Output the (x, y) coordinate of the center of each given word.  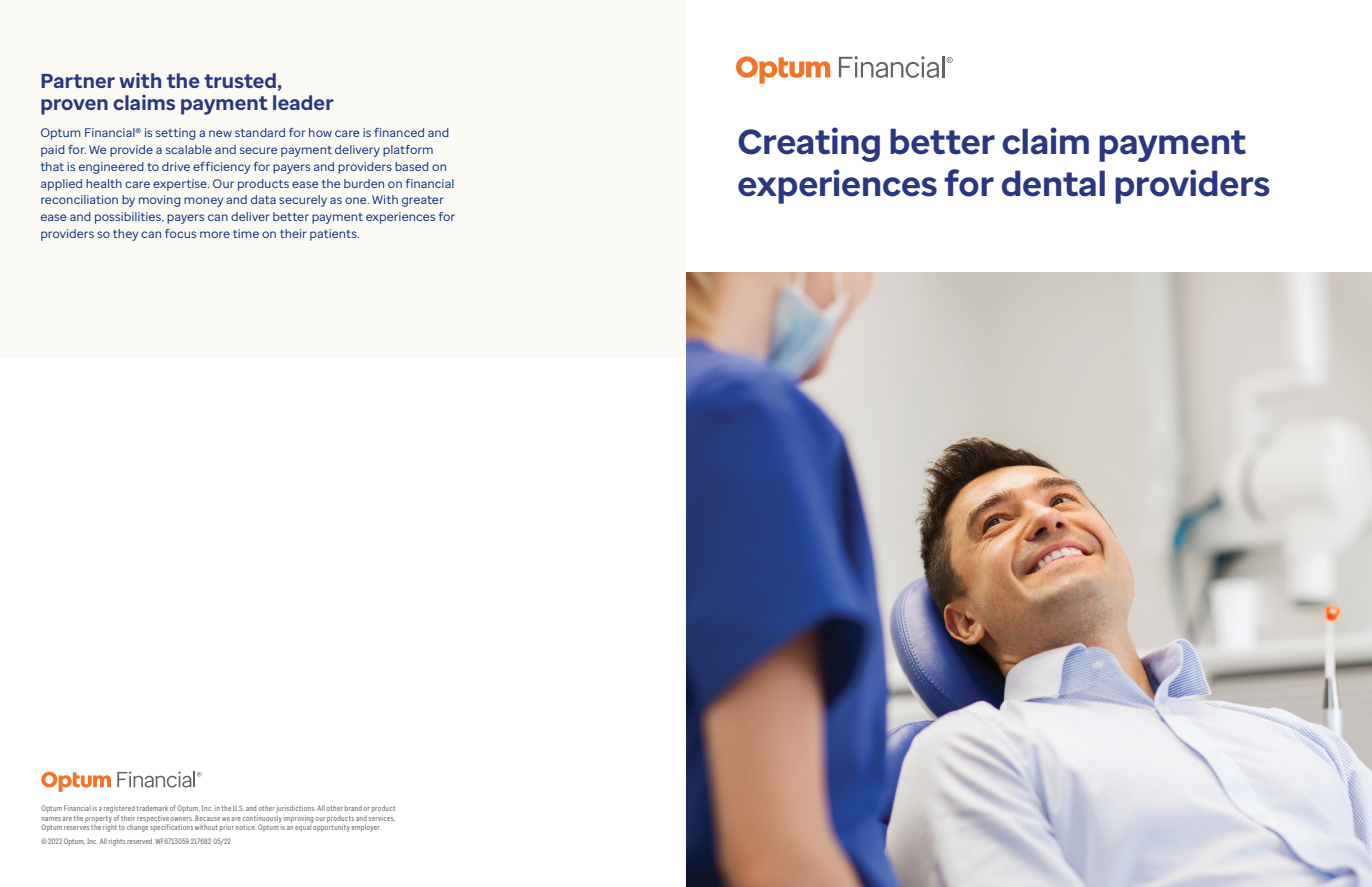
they (125, 235)
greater (423, 201)
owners (181, 819)
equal (304, 827)
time (246, 233)
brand (353, 808)
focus (180, 233)
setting (175, 134)
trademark (152, 808)
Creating (809, 144)
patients (334, 235)
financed (399, 132)
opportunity (331, 827)
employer (366, 828)
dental (1053, 183)
